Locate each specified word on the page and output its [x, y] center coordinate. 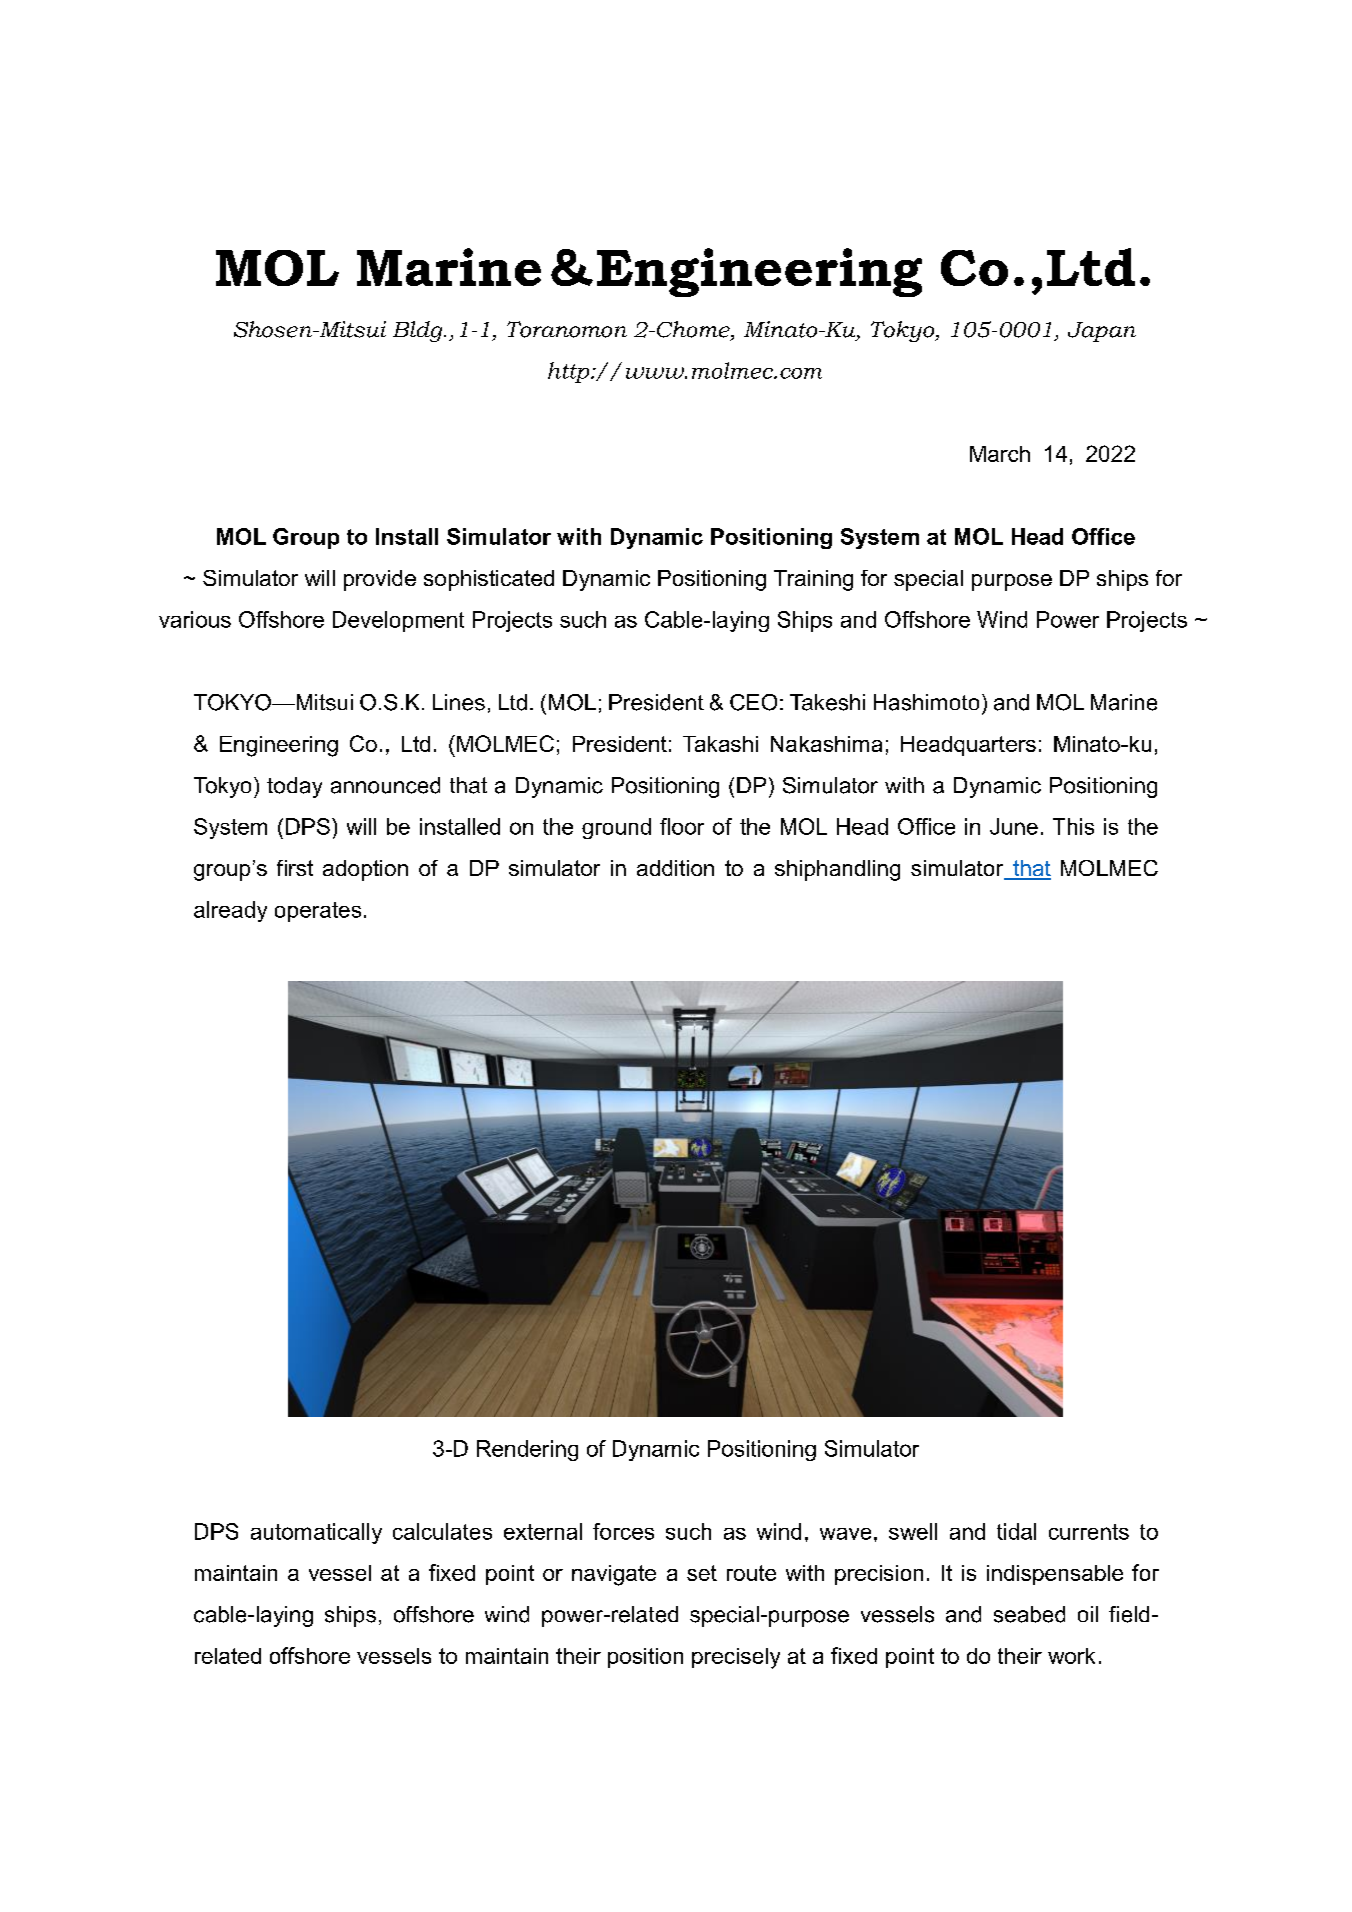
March [1000, 454]
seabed [1029, 1614]
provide [380, 580]
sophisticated [489, 580]
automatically [316, 1533]
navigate [614, 1575]
